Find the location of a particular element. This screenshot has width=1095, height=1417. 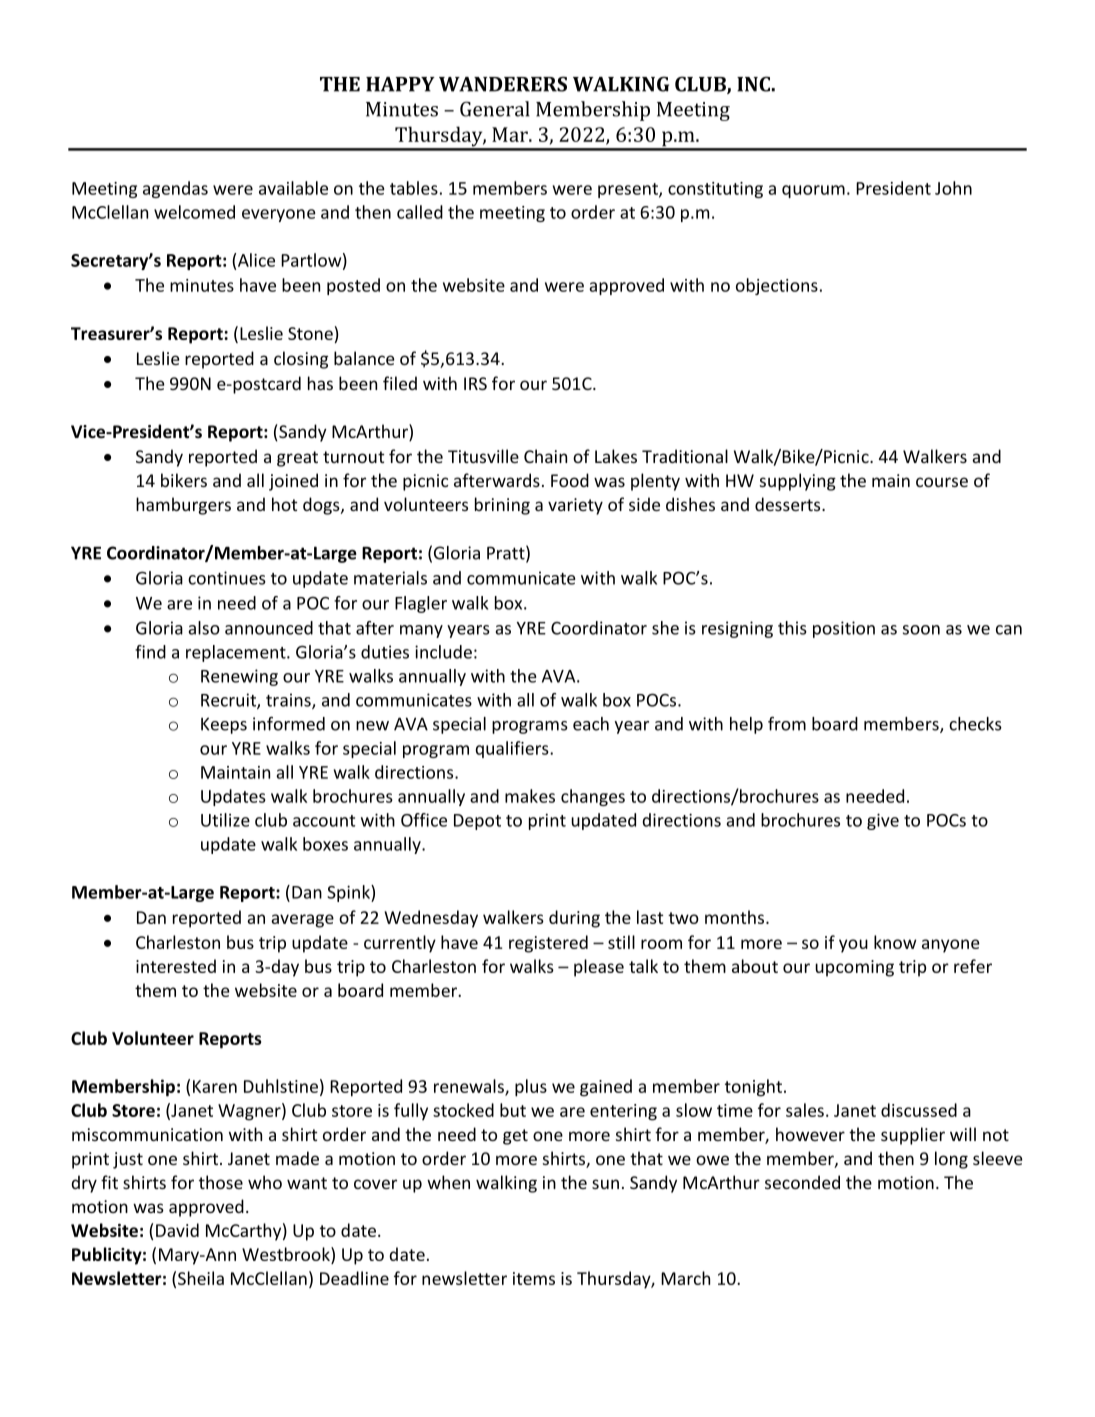

items is located at coordinates (534, 1278).
